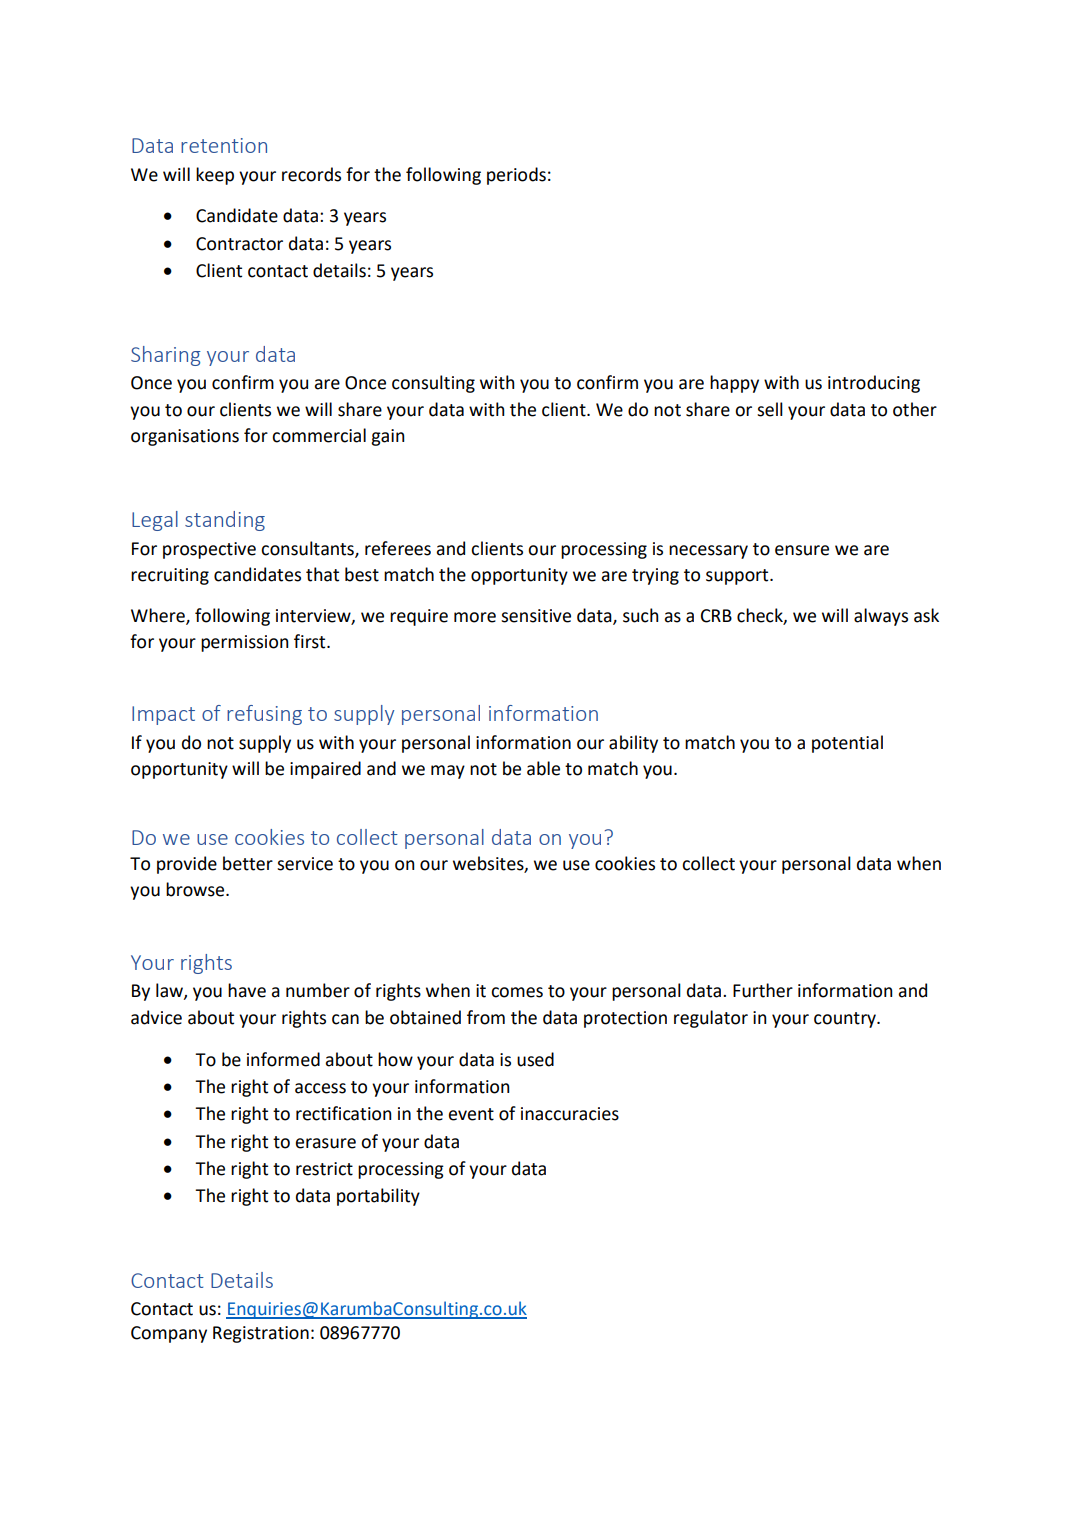  What do you see at coordinates (846, 1020) in the image?
I see `country` at bounding box center [846, 1020].
